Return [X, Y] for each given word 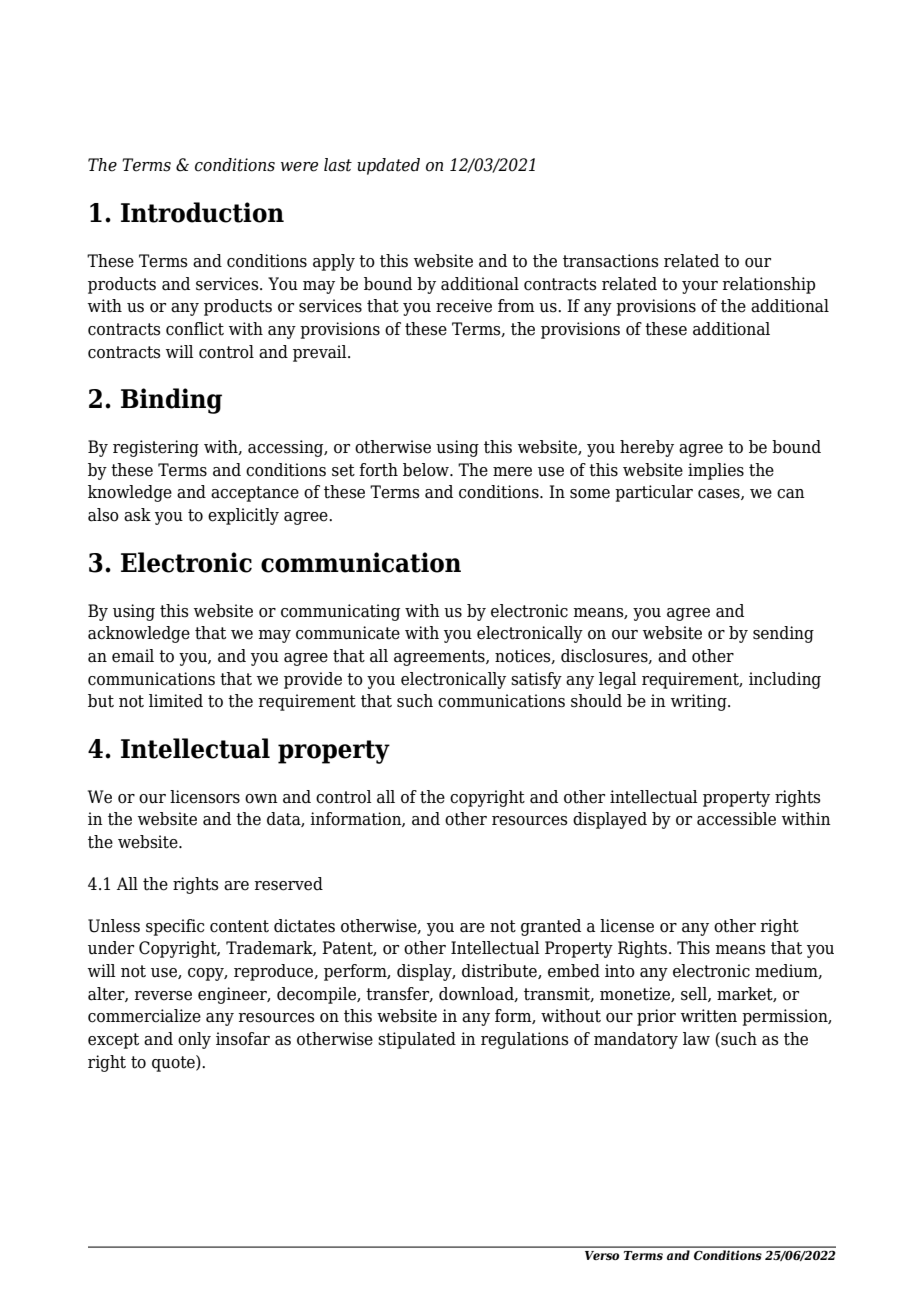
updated [388, 166]
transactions [611, 261]
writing [700, 702]
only [194, 1040]
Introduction [202, 212]
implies [716, 471]
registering [156, 448]
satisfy [536, 680]
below [427, 470]
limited [176, 701]
